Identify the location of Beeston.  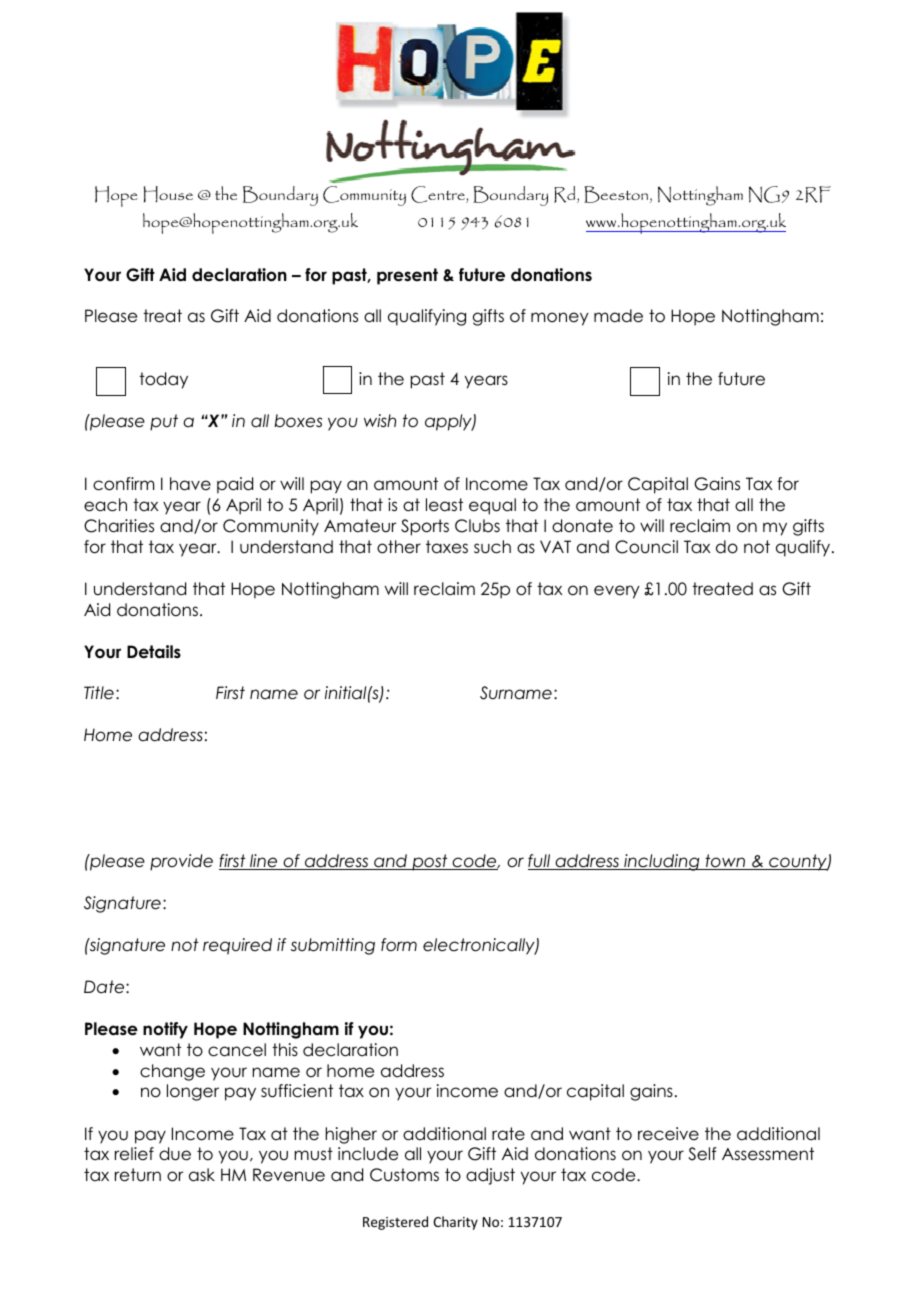
(617, 194).
